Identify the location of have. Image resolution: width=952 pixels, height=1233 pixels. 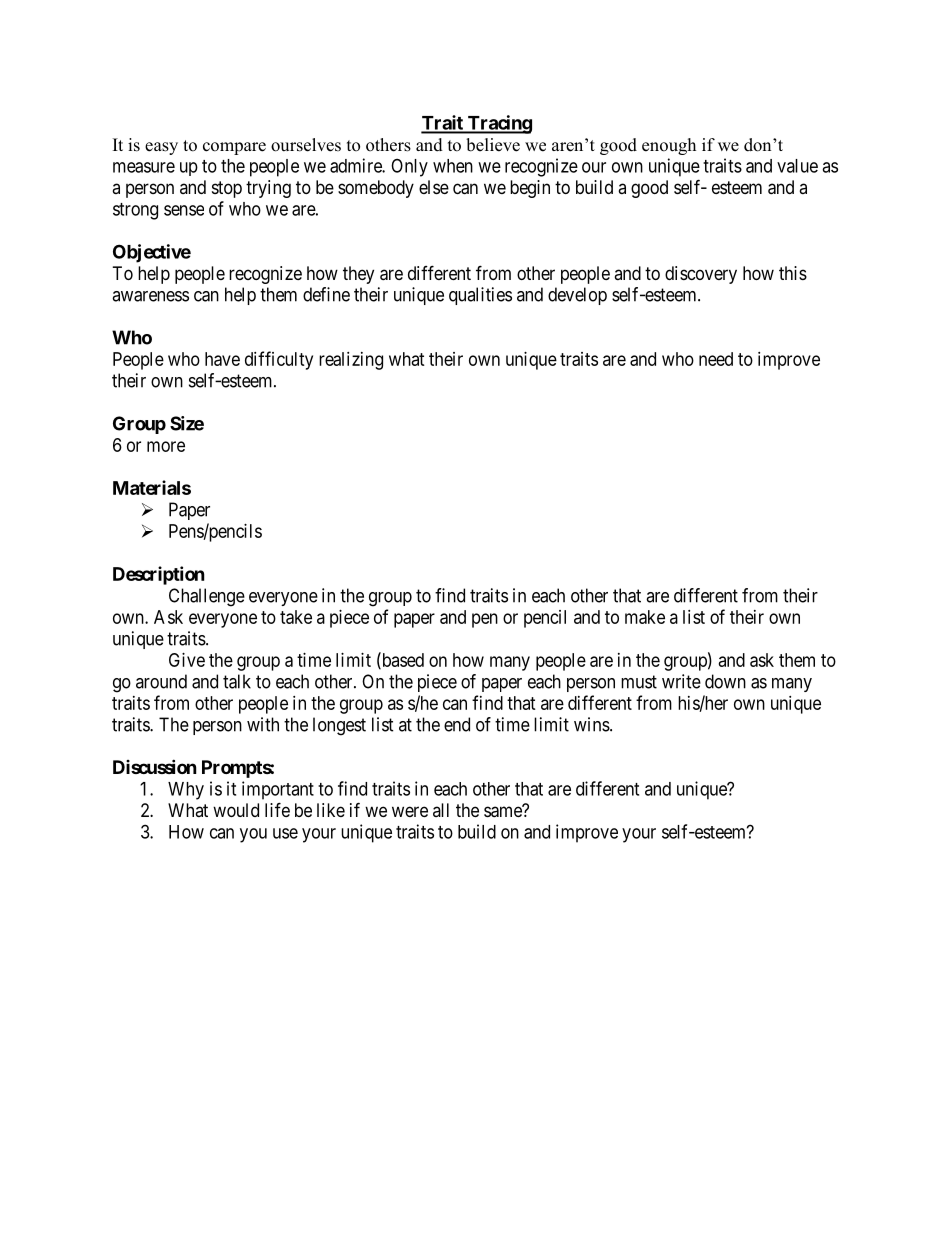
(222, 359).
